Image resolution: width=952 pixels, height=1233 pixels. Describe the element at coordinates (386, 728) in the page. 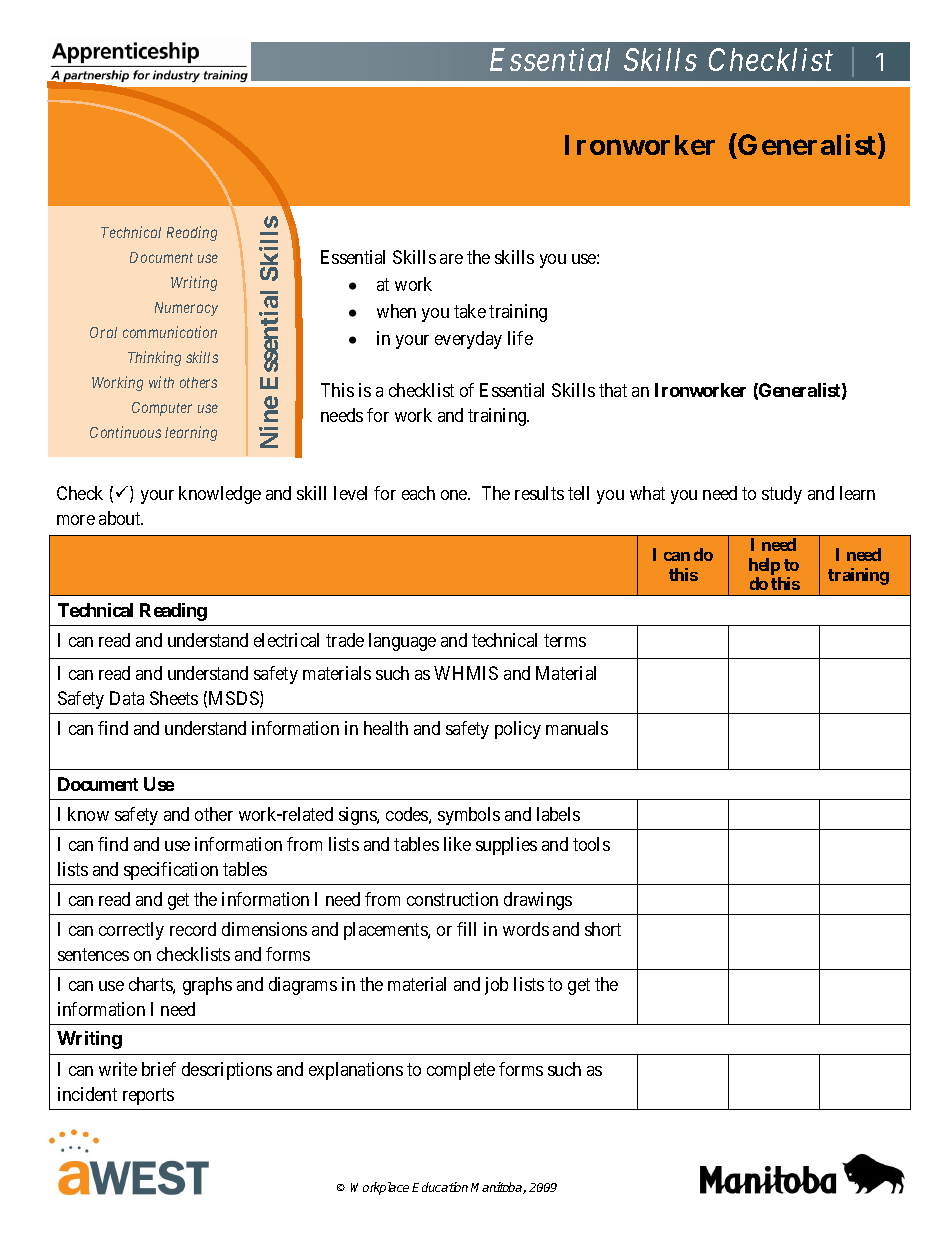

I see `health` at that location.
